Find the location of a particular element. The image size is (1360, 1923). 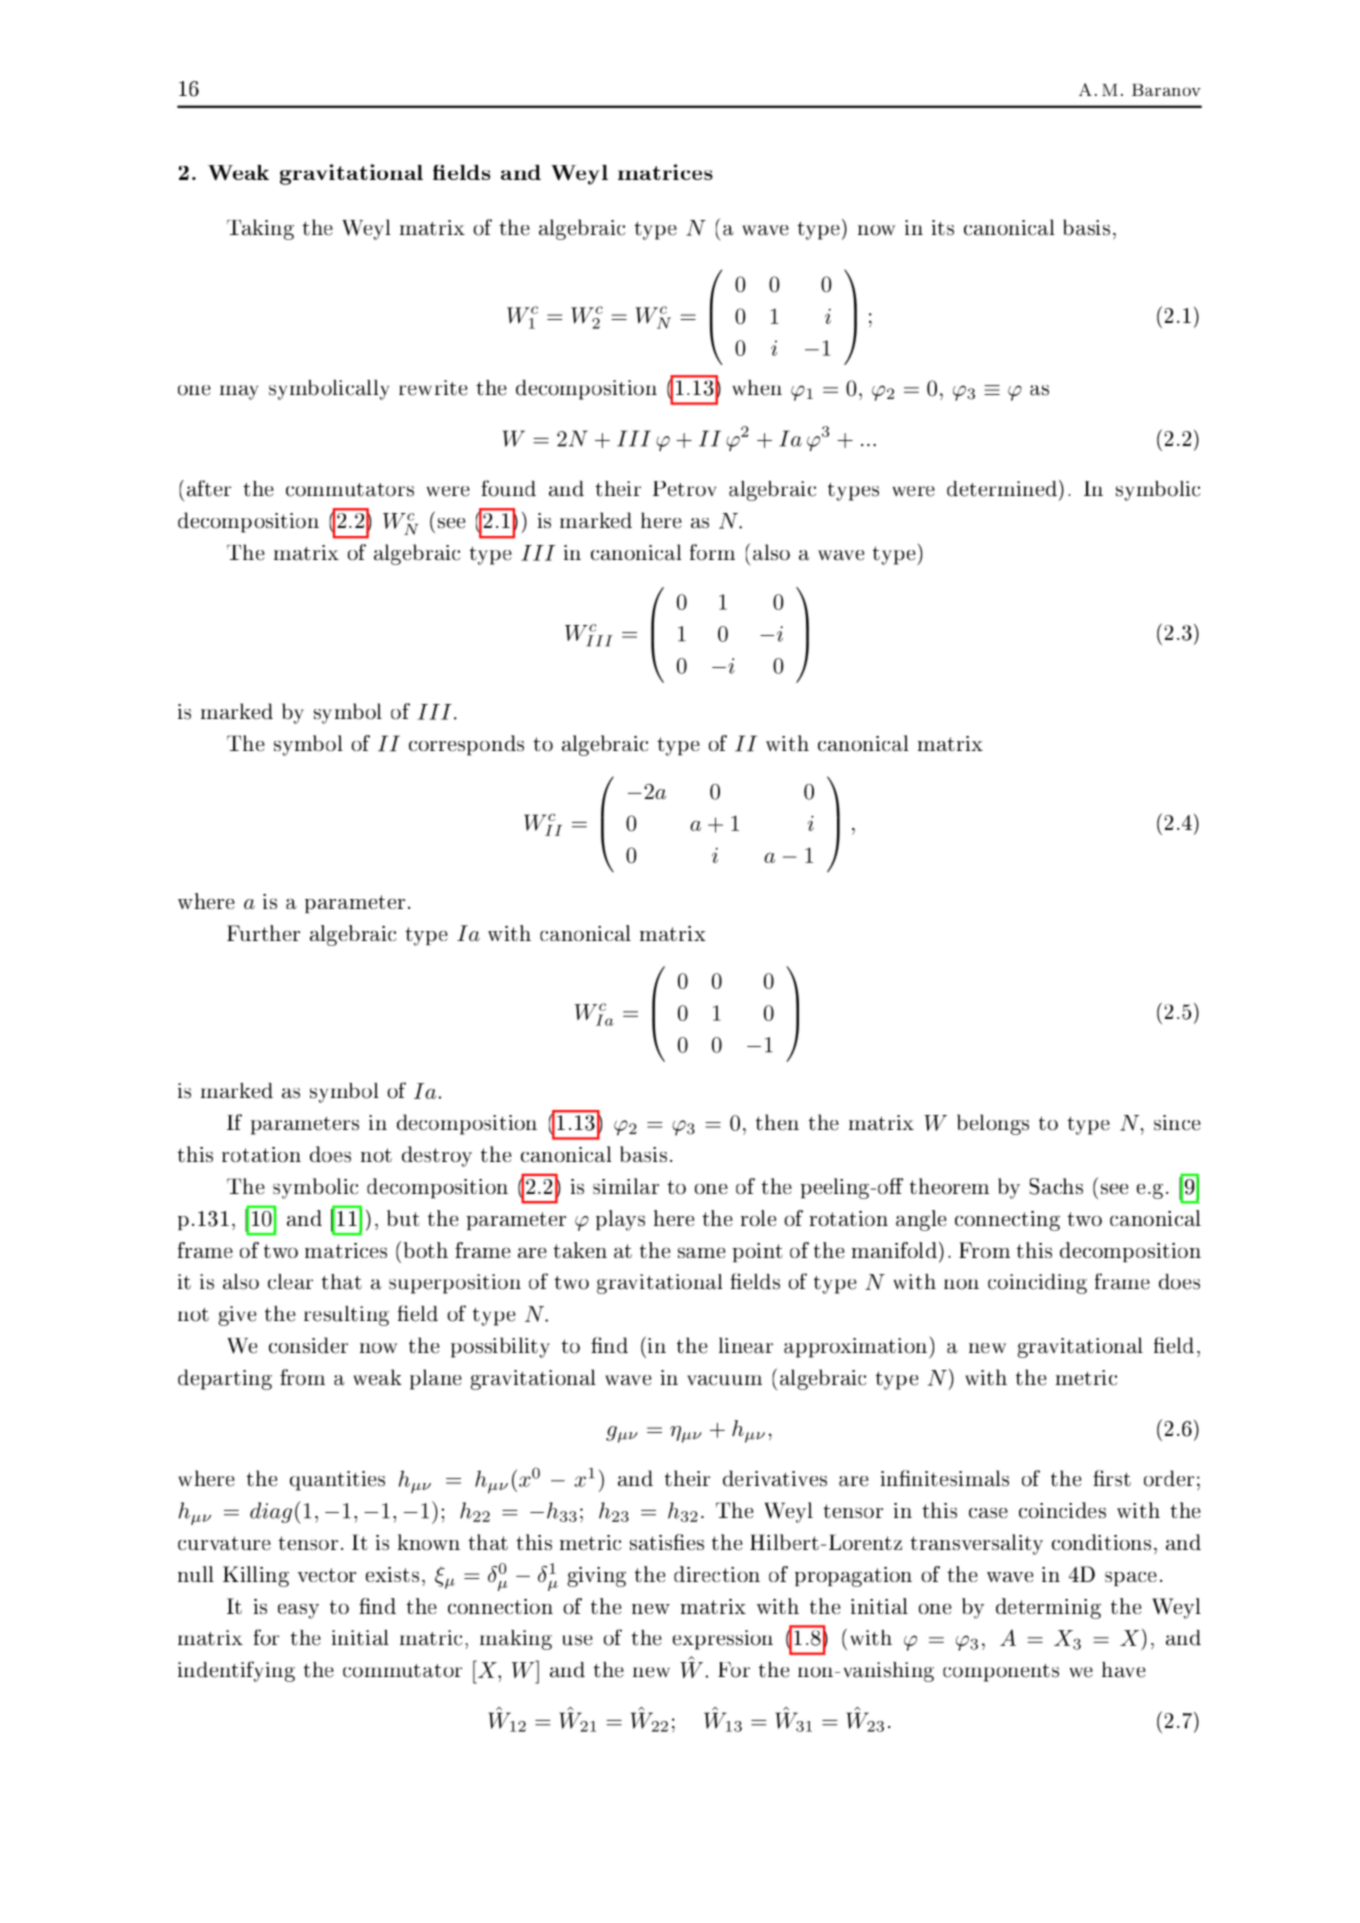

expression is located at coordinates (723, 1640).
